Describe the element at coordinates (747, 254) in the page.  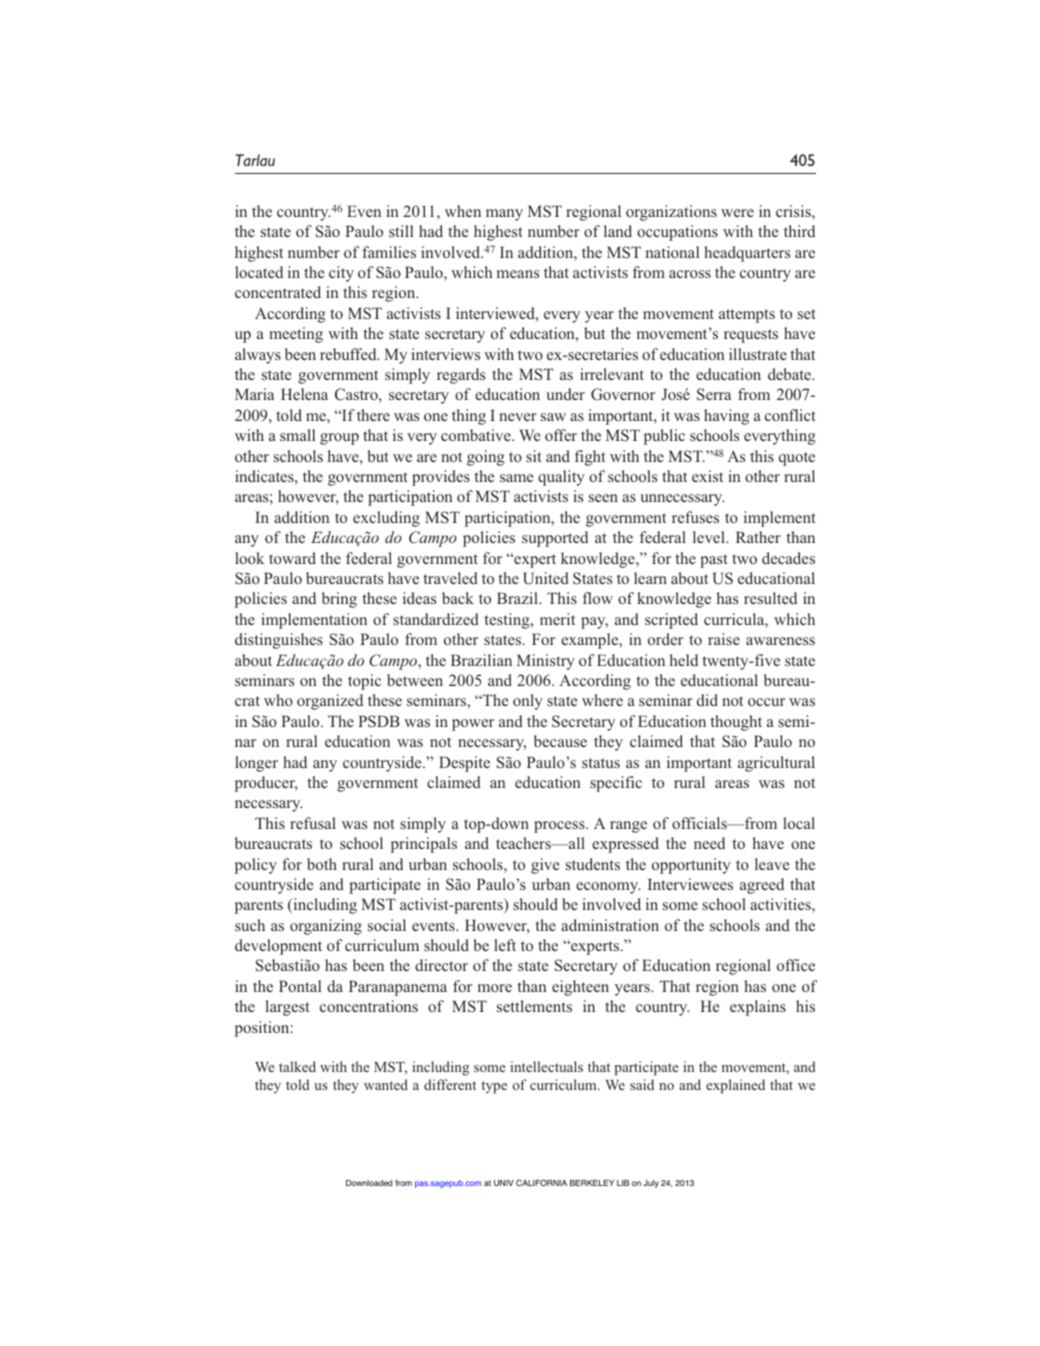
I see `headquarters` at that location.
